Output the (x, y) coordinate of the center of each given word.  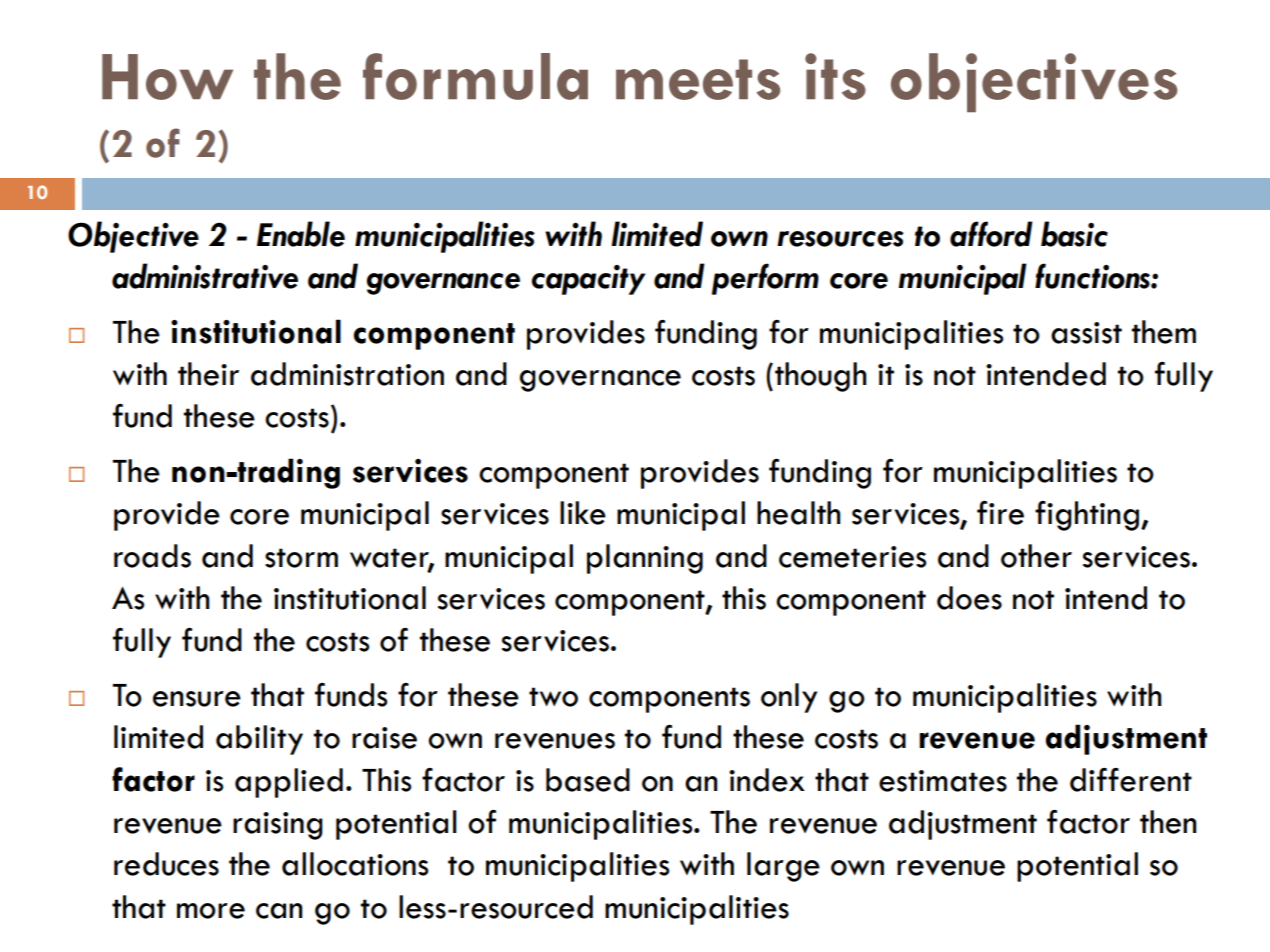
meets (698, 79)
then (1168, 822)
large (783, 867)
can (279, 911)
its (835, 76)
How (167, 77)
